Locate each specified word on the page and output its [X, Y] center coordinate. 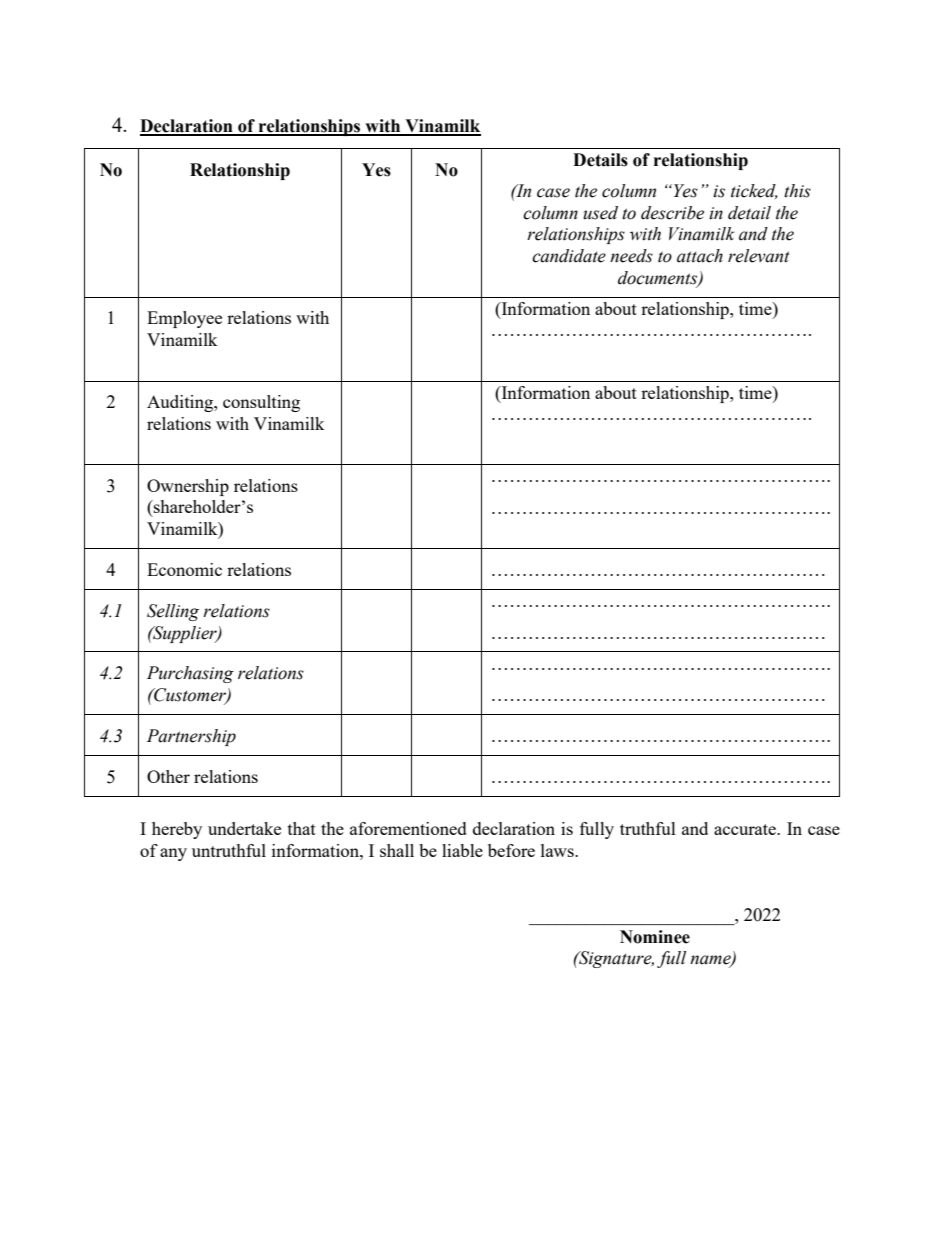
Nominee [655, 937]
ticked [754, 191]
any [173, 854]
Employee [184, 319]
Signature [615, 959]
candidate [569, 256]
